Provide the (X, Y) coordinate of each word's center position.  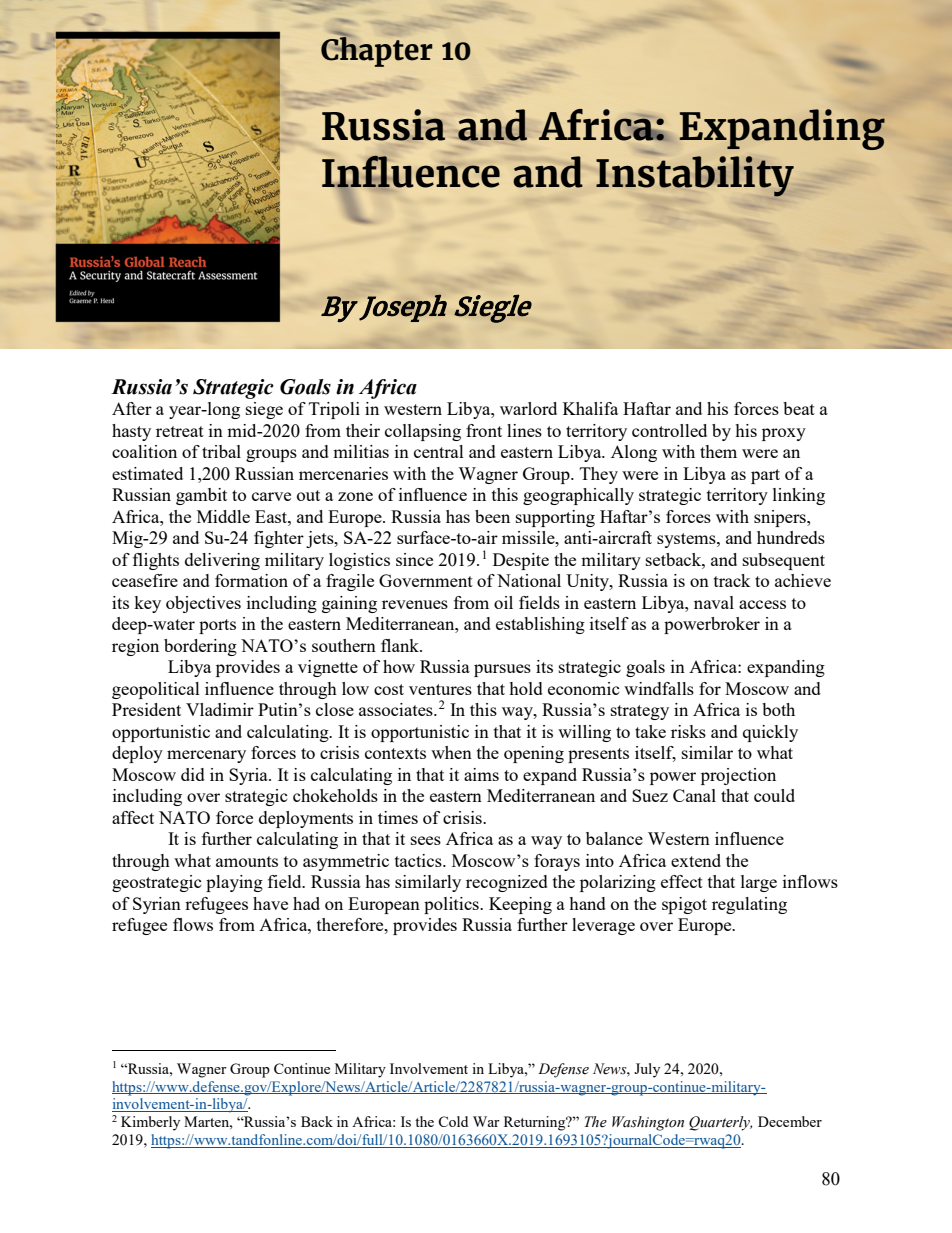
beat (799, 408)
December (790, 1121)
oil (503, 602)
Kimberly (150, 1123)
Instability (695, 176)
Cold (453, 1121)
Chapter (376, 51)
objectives (203, 604)
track (732, 580)
